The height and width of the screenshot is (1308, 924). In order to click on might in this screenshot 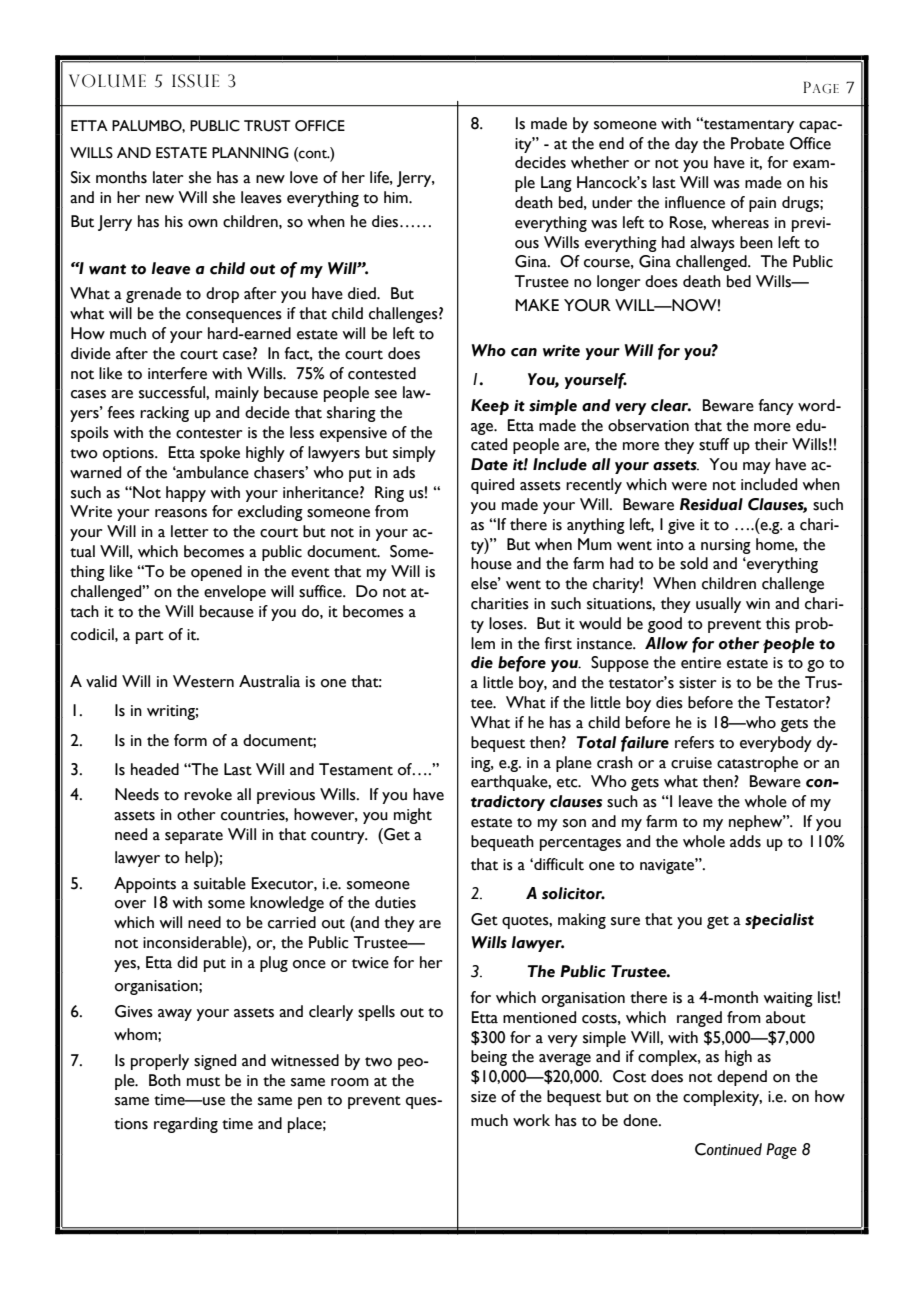, I will do `click(413, 816)`.
